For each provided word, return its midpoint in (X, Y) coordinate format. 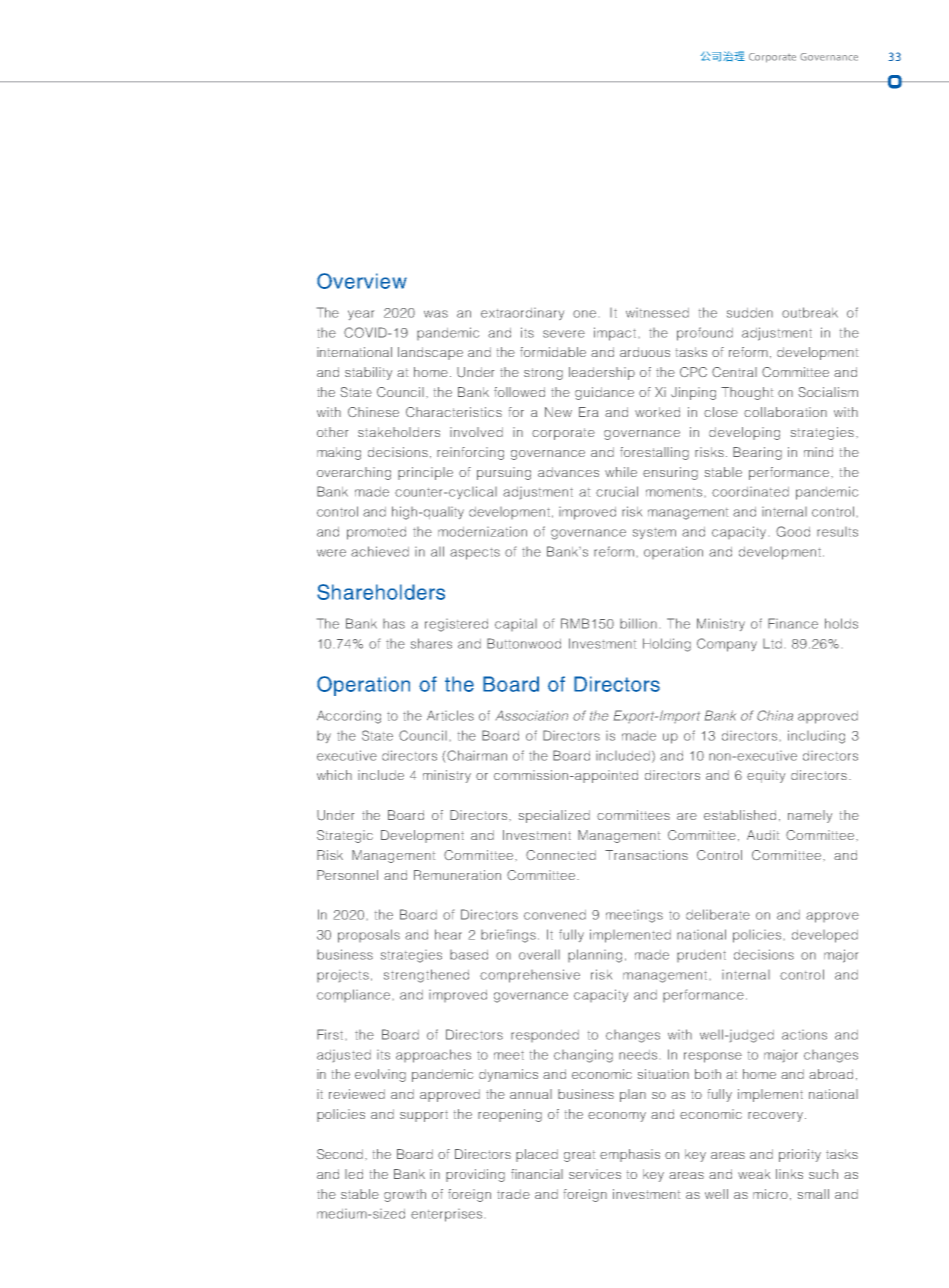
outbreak (810, 312)
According (349, 717)
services (595, 1174)
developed (825, 936)
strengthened (426, 976)
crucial (617, 491)
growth (405, 1195)
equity (766, 776)
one (584, 314)
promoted (376, 533)
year (361, 315)
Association (532, 715)
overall (539, 954)
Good (793, 531)
